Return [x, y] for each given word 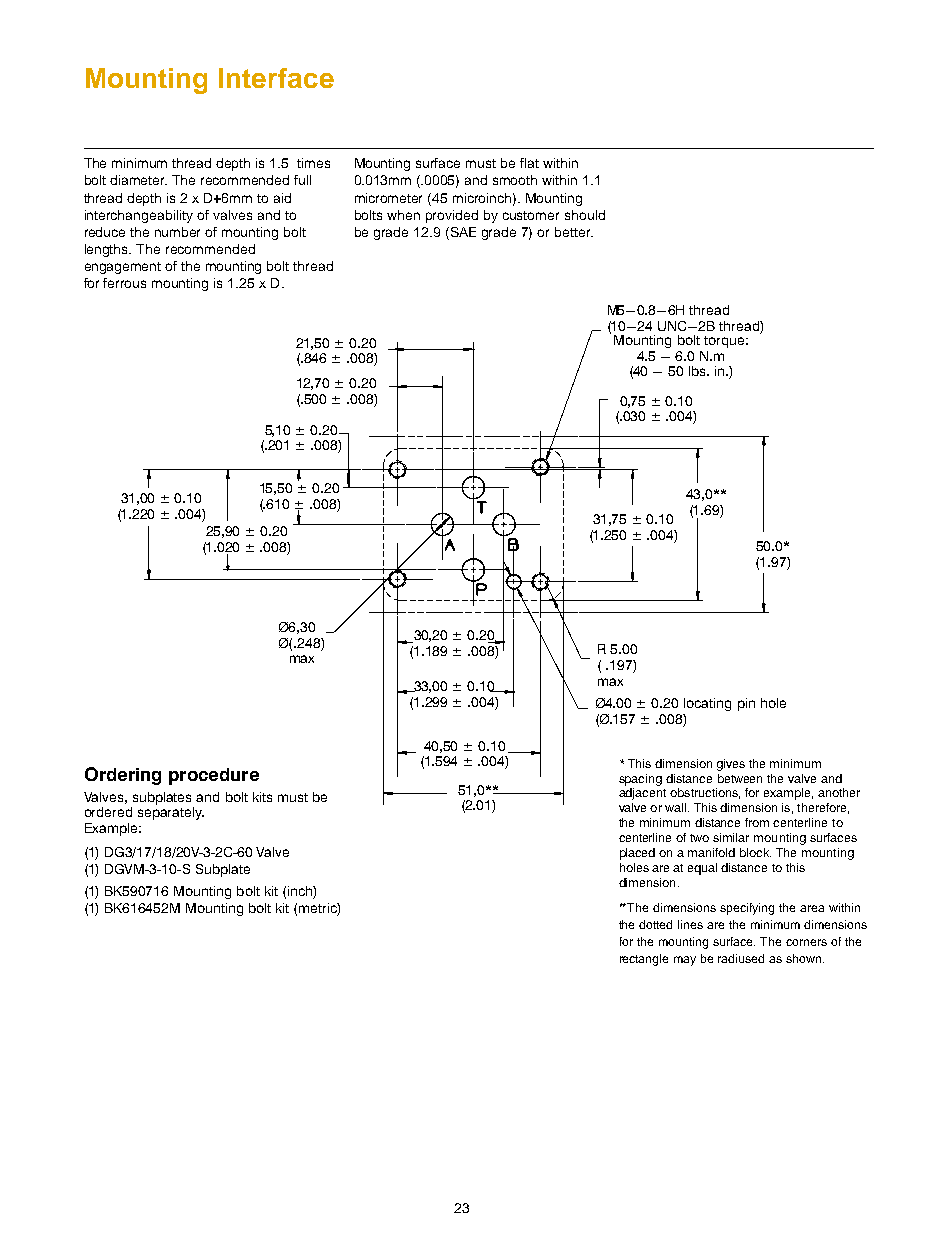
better [574, 232]
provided [452, 216]
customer [531, 215]
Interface [276, 78]
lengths [108, 250]
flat [529, 163]
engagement [123, 268]
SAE [462, 232]
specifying [747, 909]
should [585, 215]
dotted [655, 924]
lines [690, 924]
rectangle [644, 960]
